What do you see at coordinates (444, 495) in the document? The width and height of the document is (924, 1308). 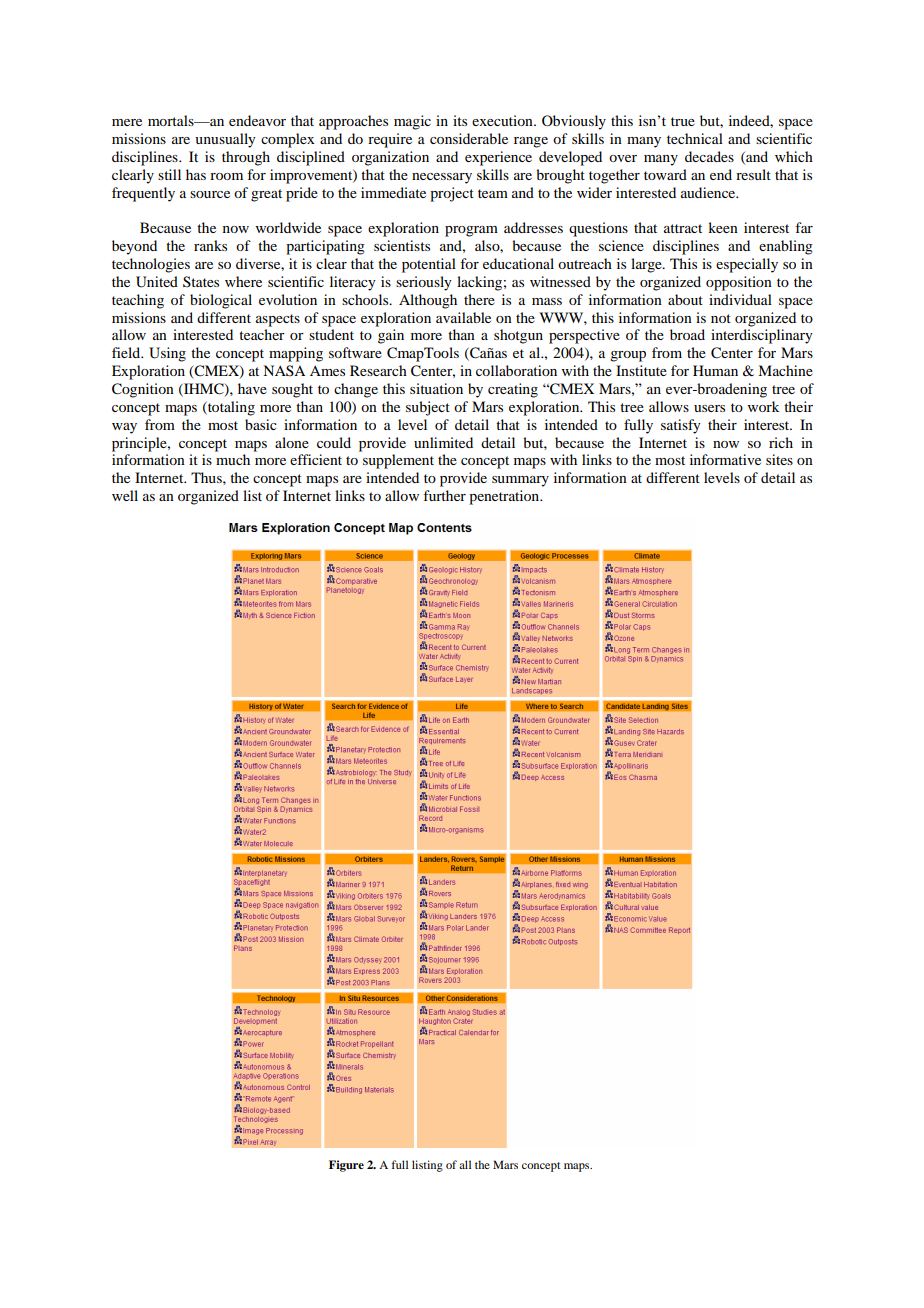 I see `further` at bounding box center [444, 495].
